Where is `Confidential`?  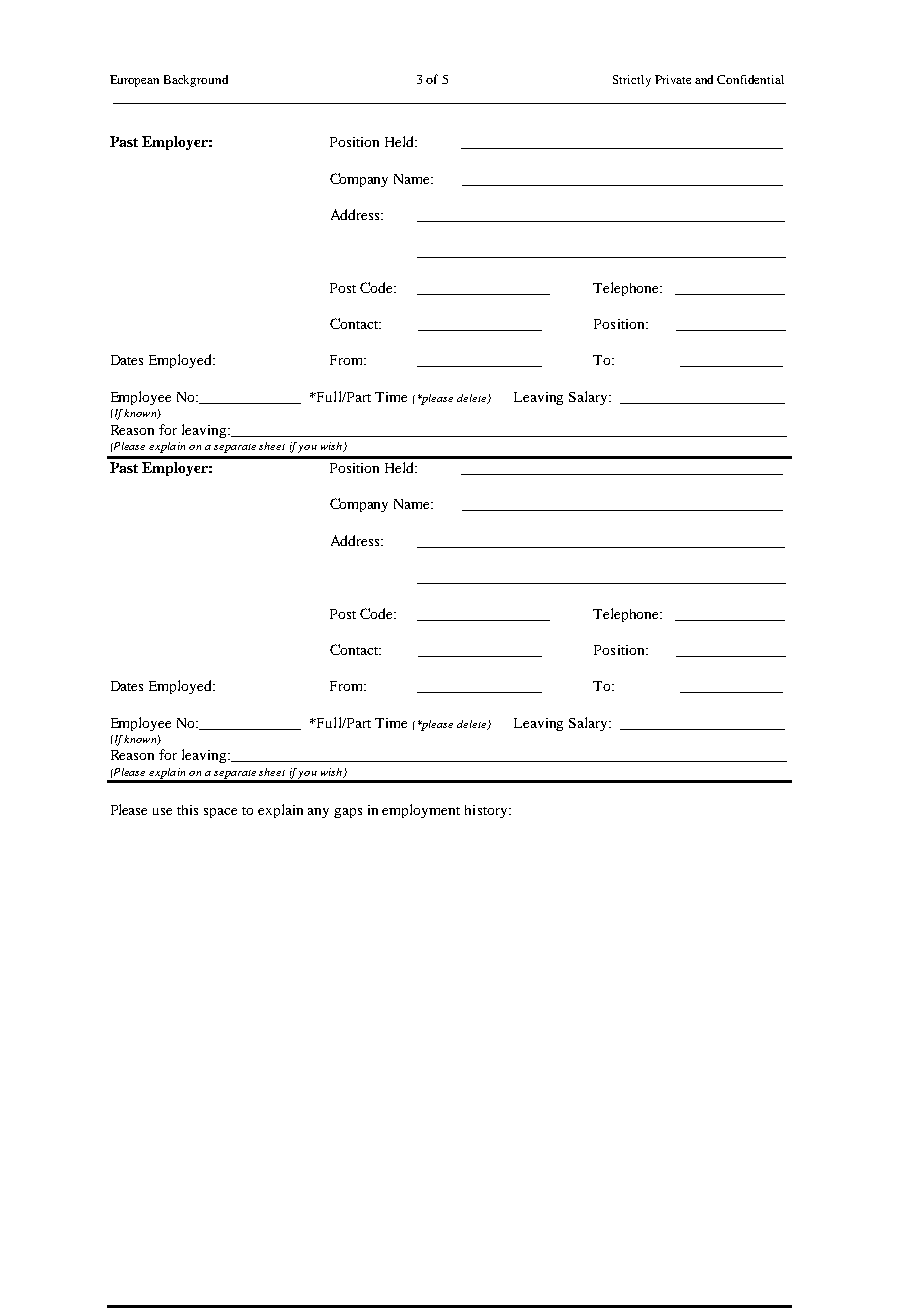 Confidential is located at coordinates (750, 79).
